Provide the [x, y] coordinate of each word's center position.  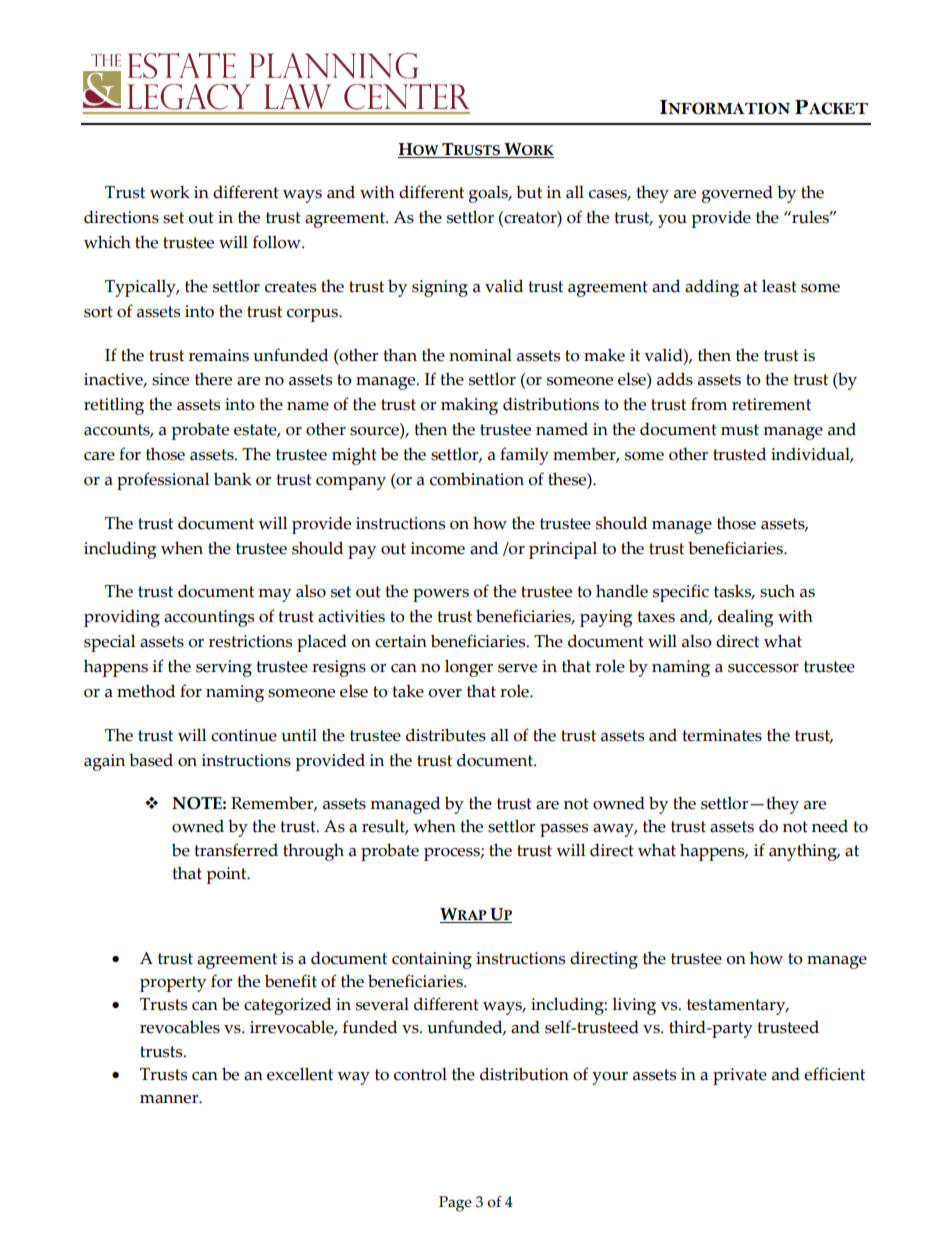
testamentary [737, 1007]
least [779, 286]
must [740, 430]
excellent [300, 1074]
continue [244, 735]
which [107, 242]
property [173, 984]
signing [440, 288]
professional [163, 481]
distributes [446, 735]
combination [477, 479]
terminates [722, 735]
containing [432, 960]
